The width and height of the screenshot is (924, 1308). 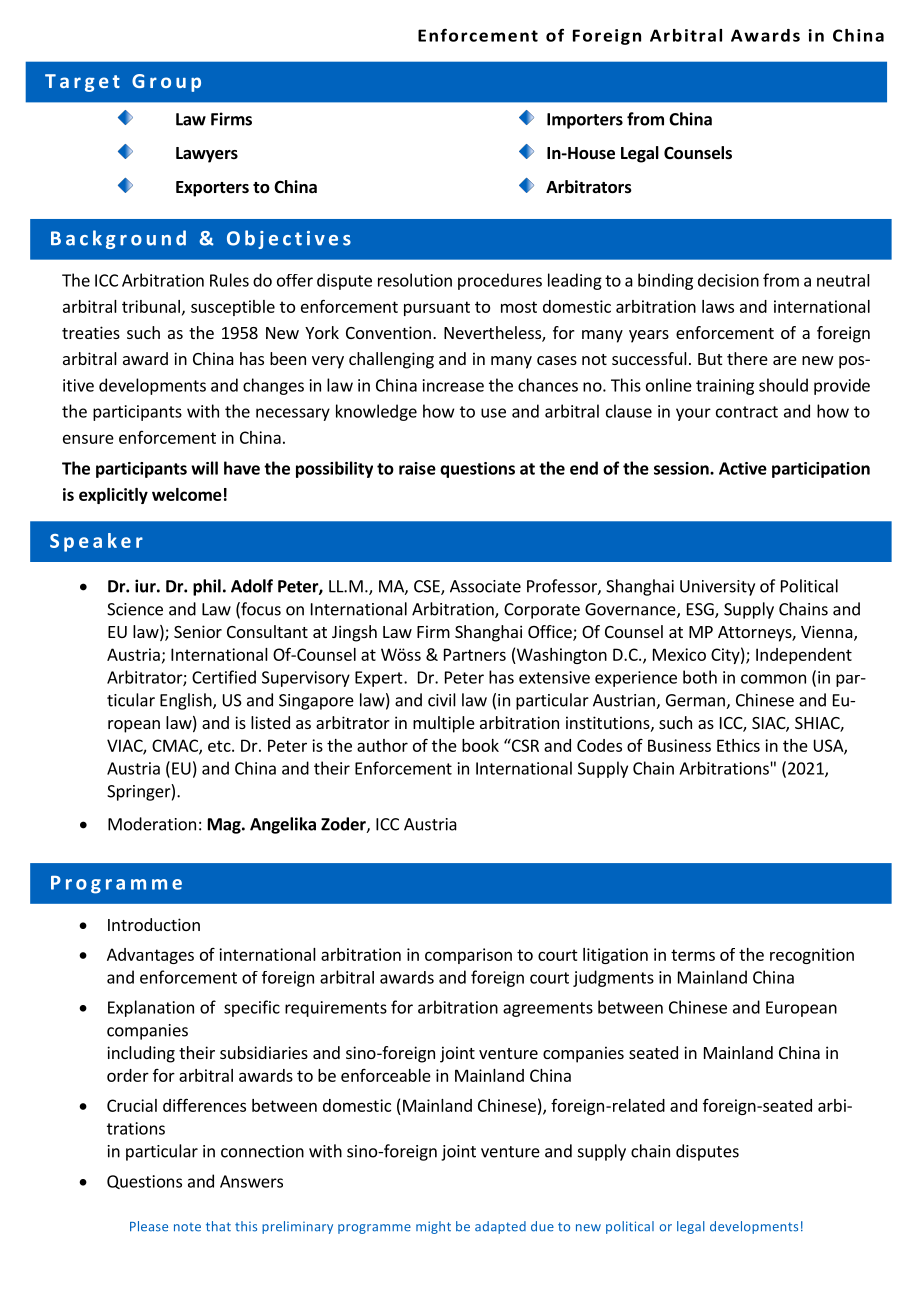 I want to click on Certified, so click(x=224, y=677).
